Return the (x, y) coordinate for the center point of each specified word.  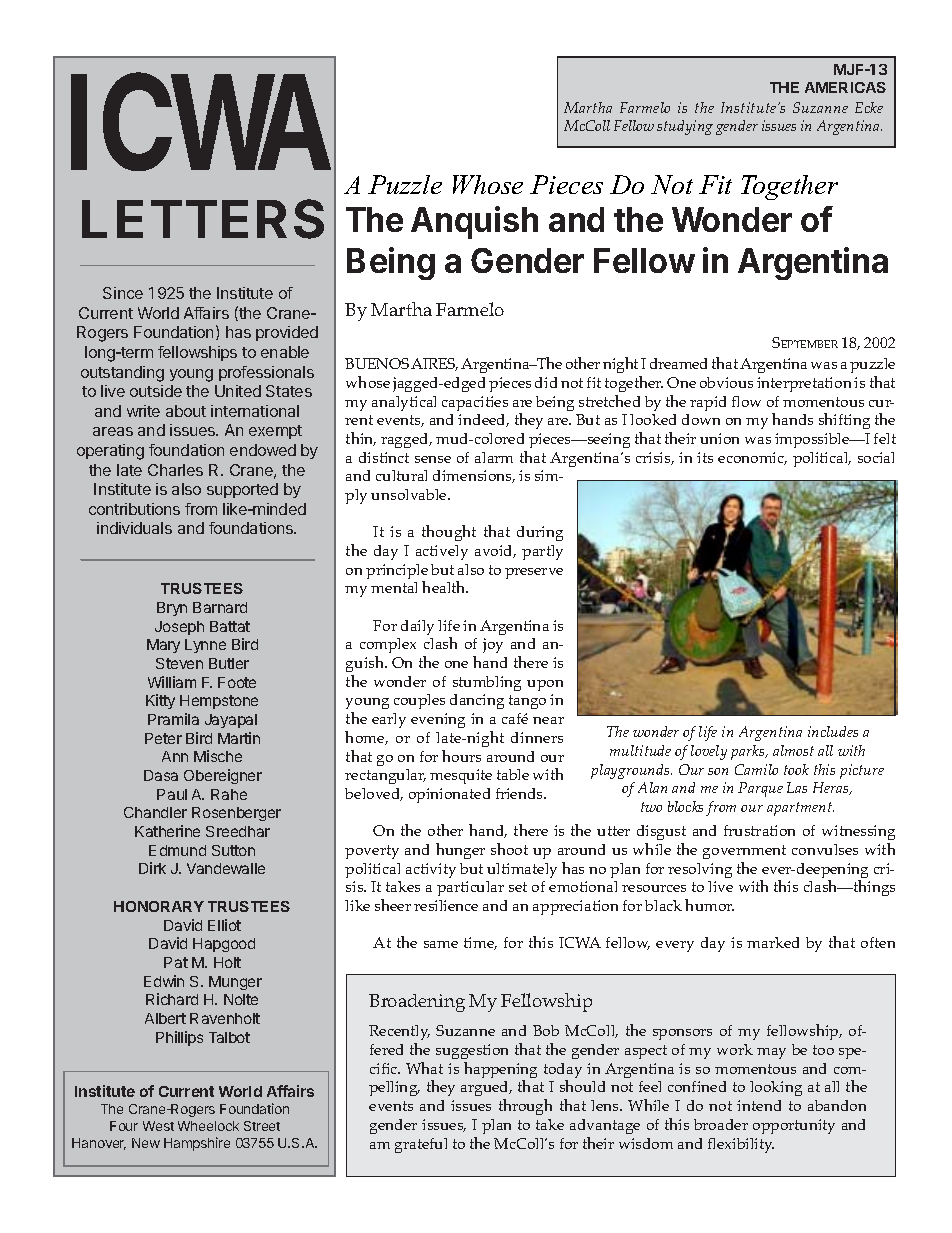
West (158, 1126)
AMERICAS (845, 87)
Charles (175, 470)
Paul (172, 794)
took (796, 769)
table (513, 774)
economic (752, 458)
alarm (494, 457)
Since (123, 293)
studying (685, 127)
